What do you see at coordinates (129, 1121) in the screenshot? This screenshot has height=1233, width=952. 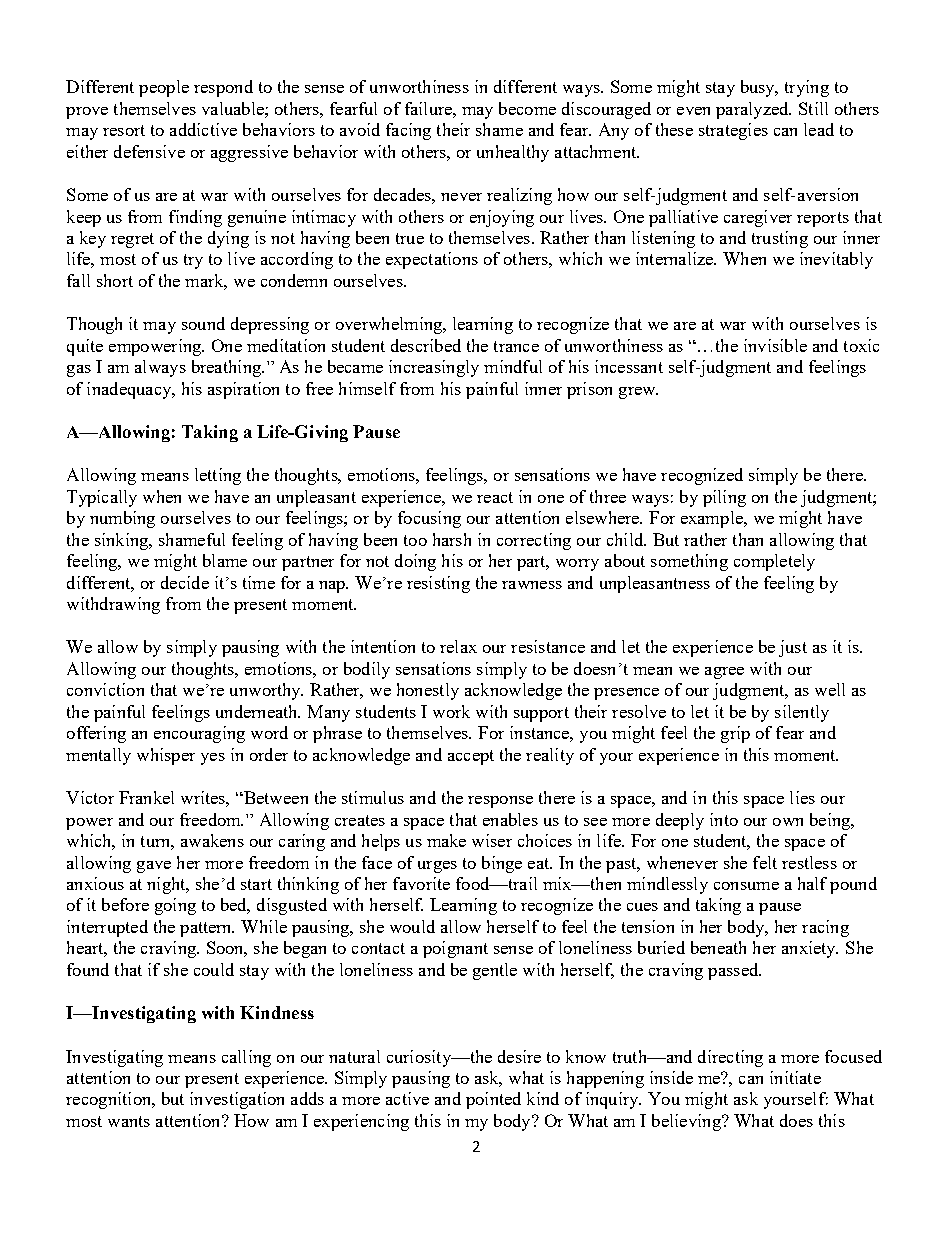 I see `wants` at bounding box center [129, 1121].
